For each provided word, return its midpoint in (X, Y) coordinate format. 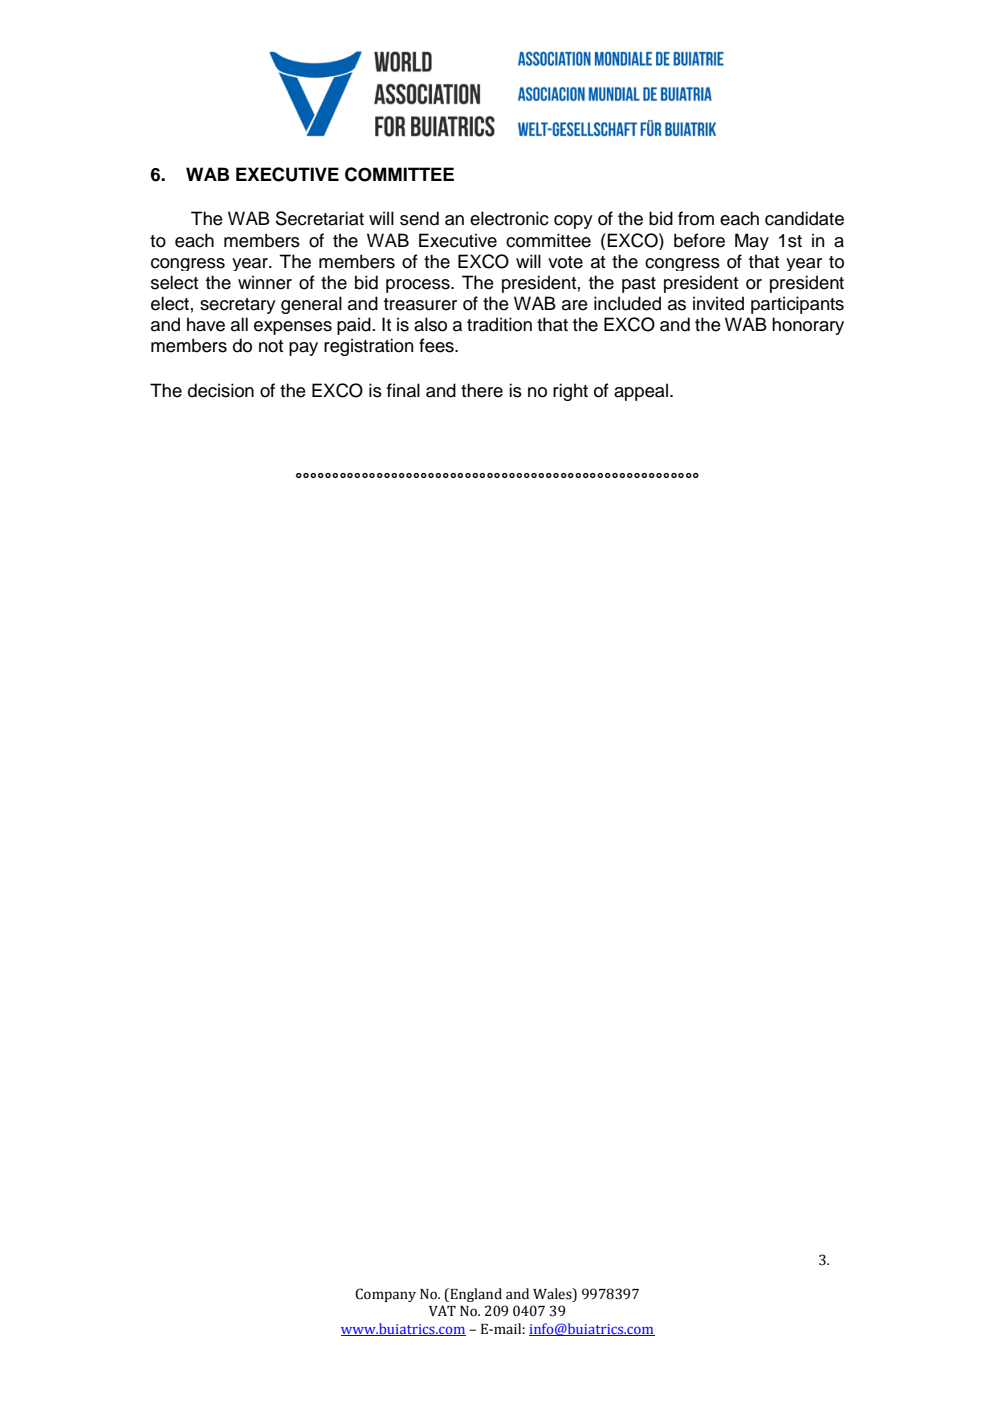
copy (573, 222)
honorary (808, 326)
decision (221, 390)
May (752, 241)
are (575, 305)
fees (437, 345)
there (482, 390)
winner (265, 282)
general (311, 305)
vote (565, 262)
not (271, 346)
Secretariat (320, 218)
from (696, 218)
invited (718, 303)
